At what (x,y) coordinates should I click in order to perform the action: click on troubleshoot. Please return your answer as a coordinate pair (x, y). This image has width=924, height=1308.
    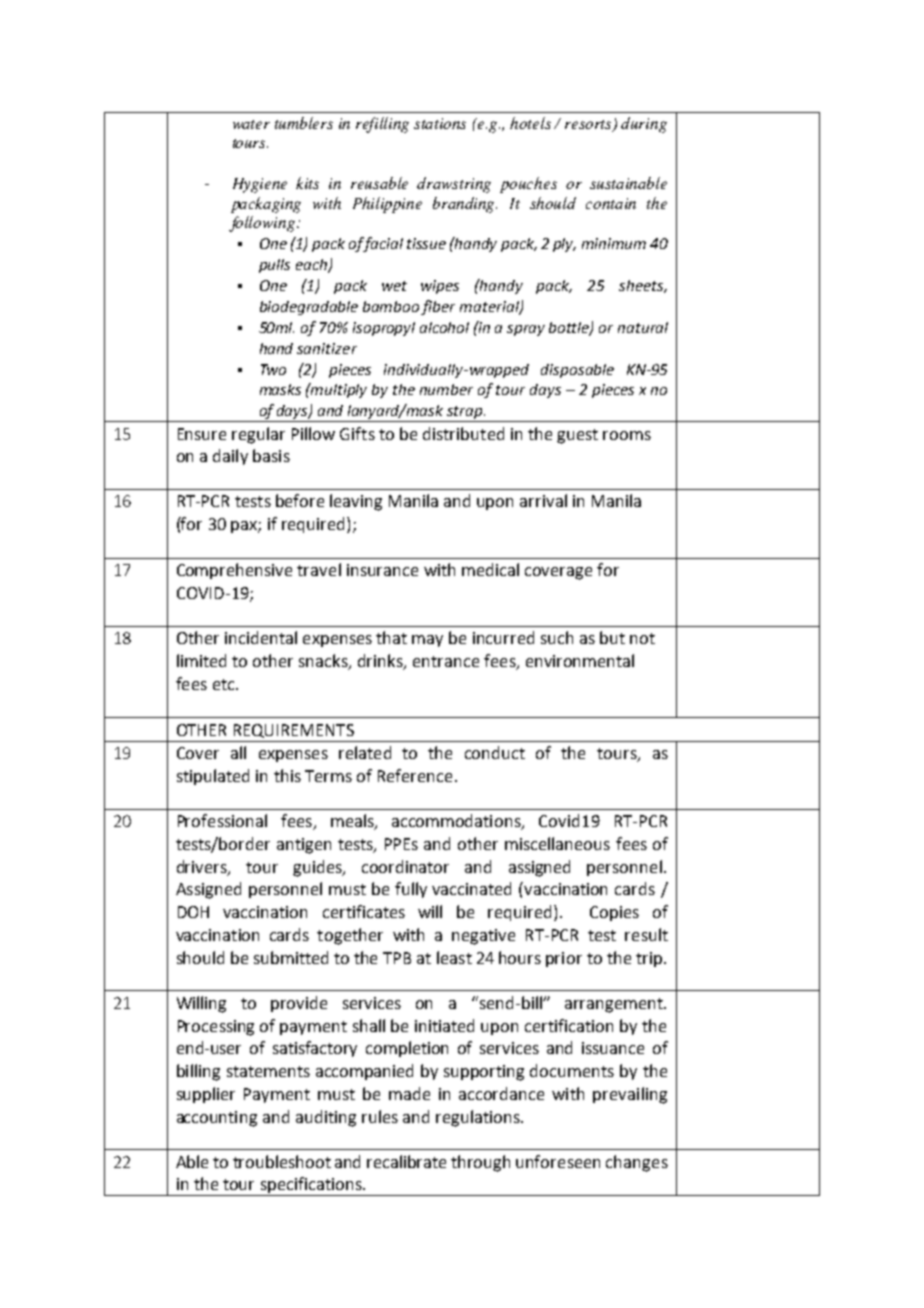
    Looking at the image, I should click on (282, 1161).
